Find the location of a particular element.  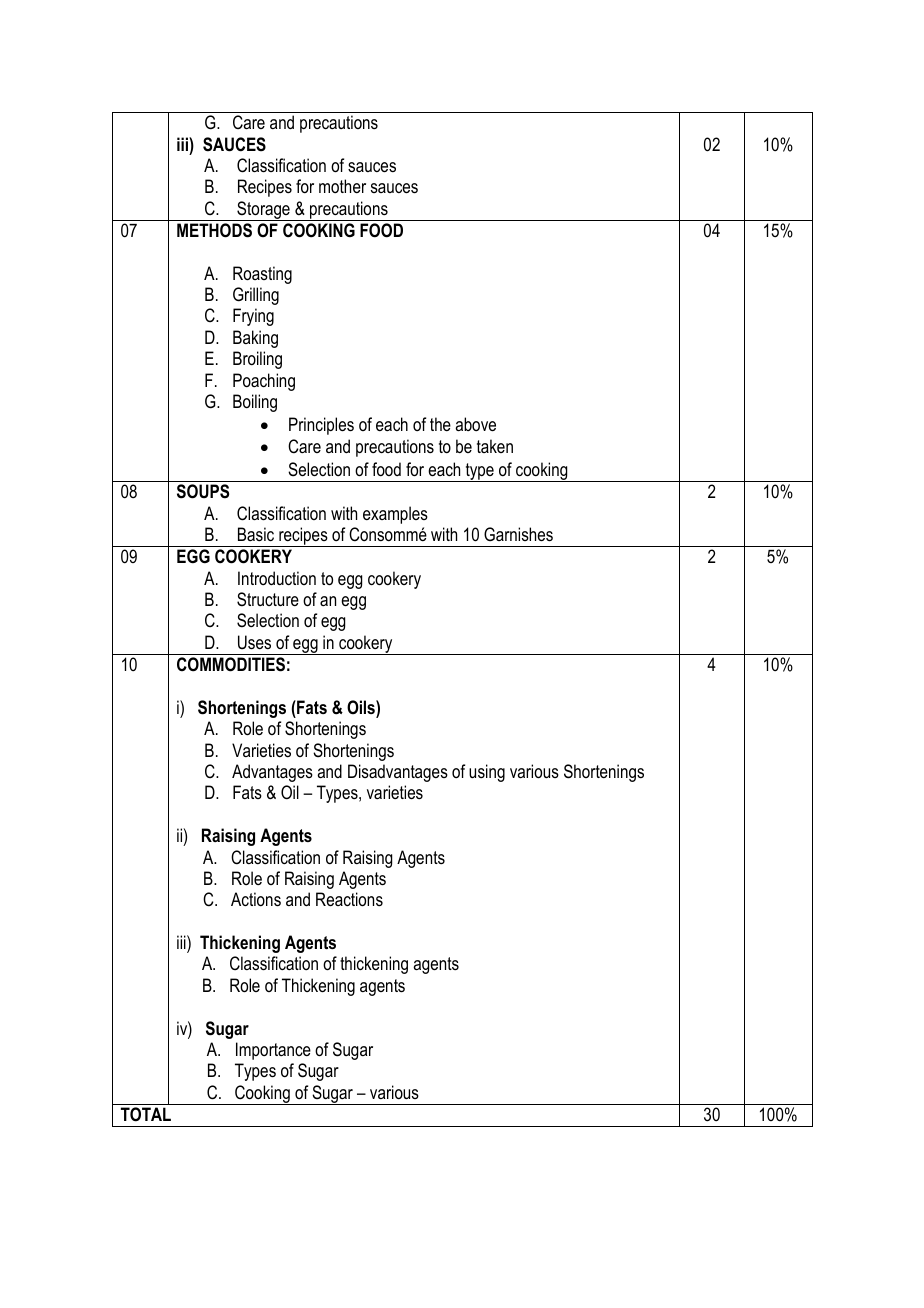

Storage is located at coordinates (263, 211).
